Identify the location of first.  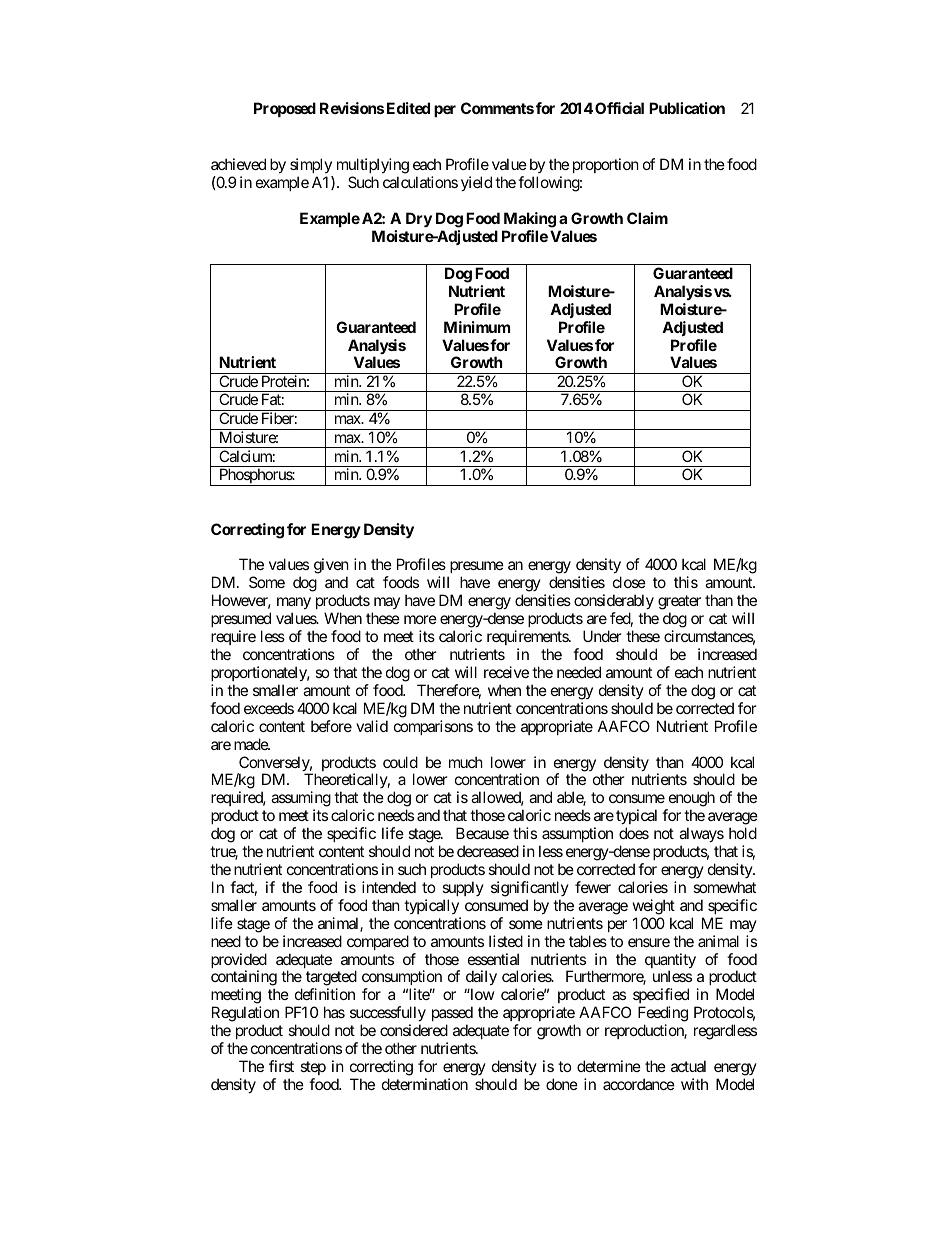
(281, 1066).
